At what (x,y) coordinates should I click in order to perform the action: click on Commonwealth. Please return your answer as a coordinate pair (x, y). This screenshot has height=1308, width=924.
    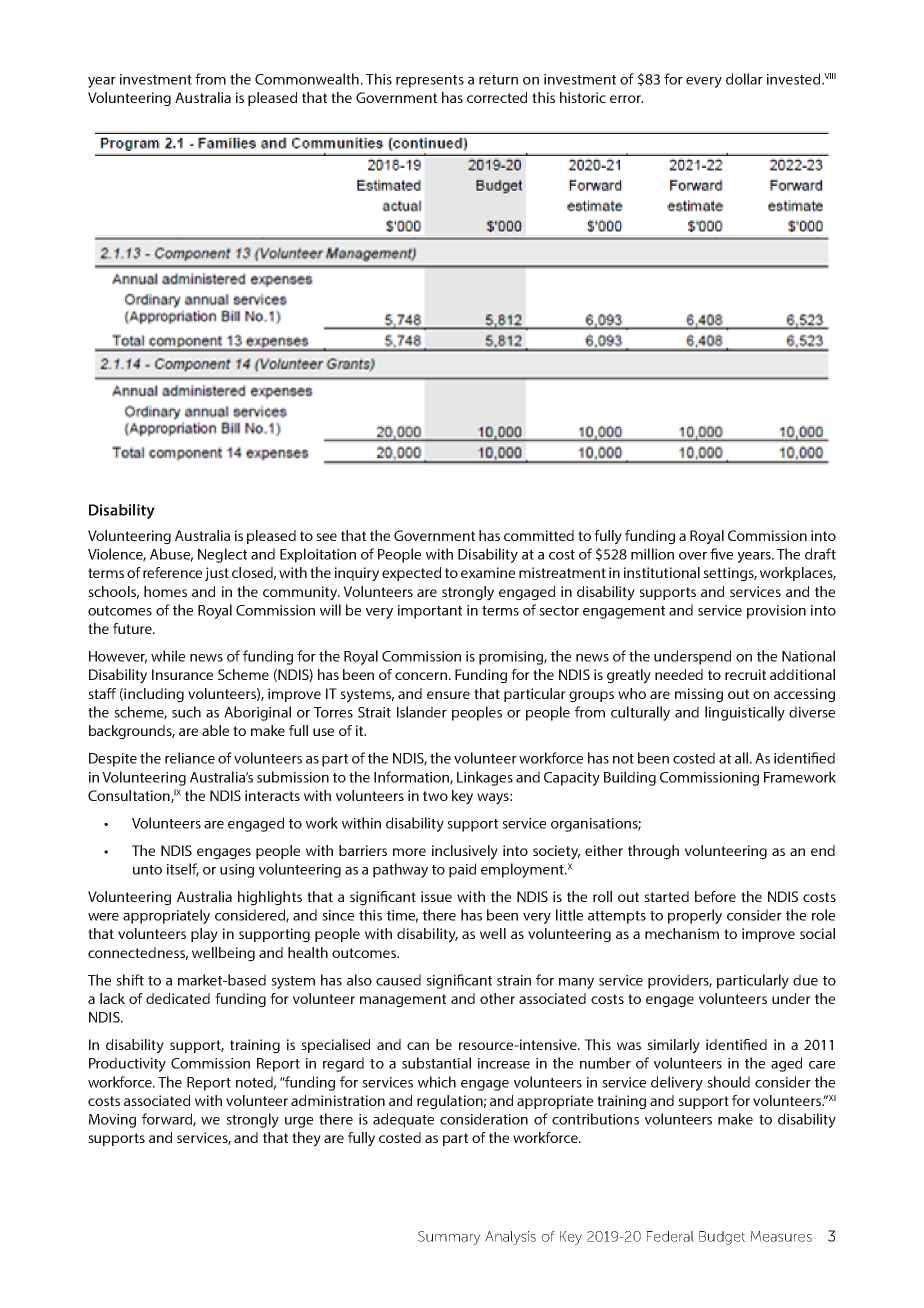
    Looking at the image, I should click on (307, 79).
